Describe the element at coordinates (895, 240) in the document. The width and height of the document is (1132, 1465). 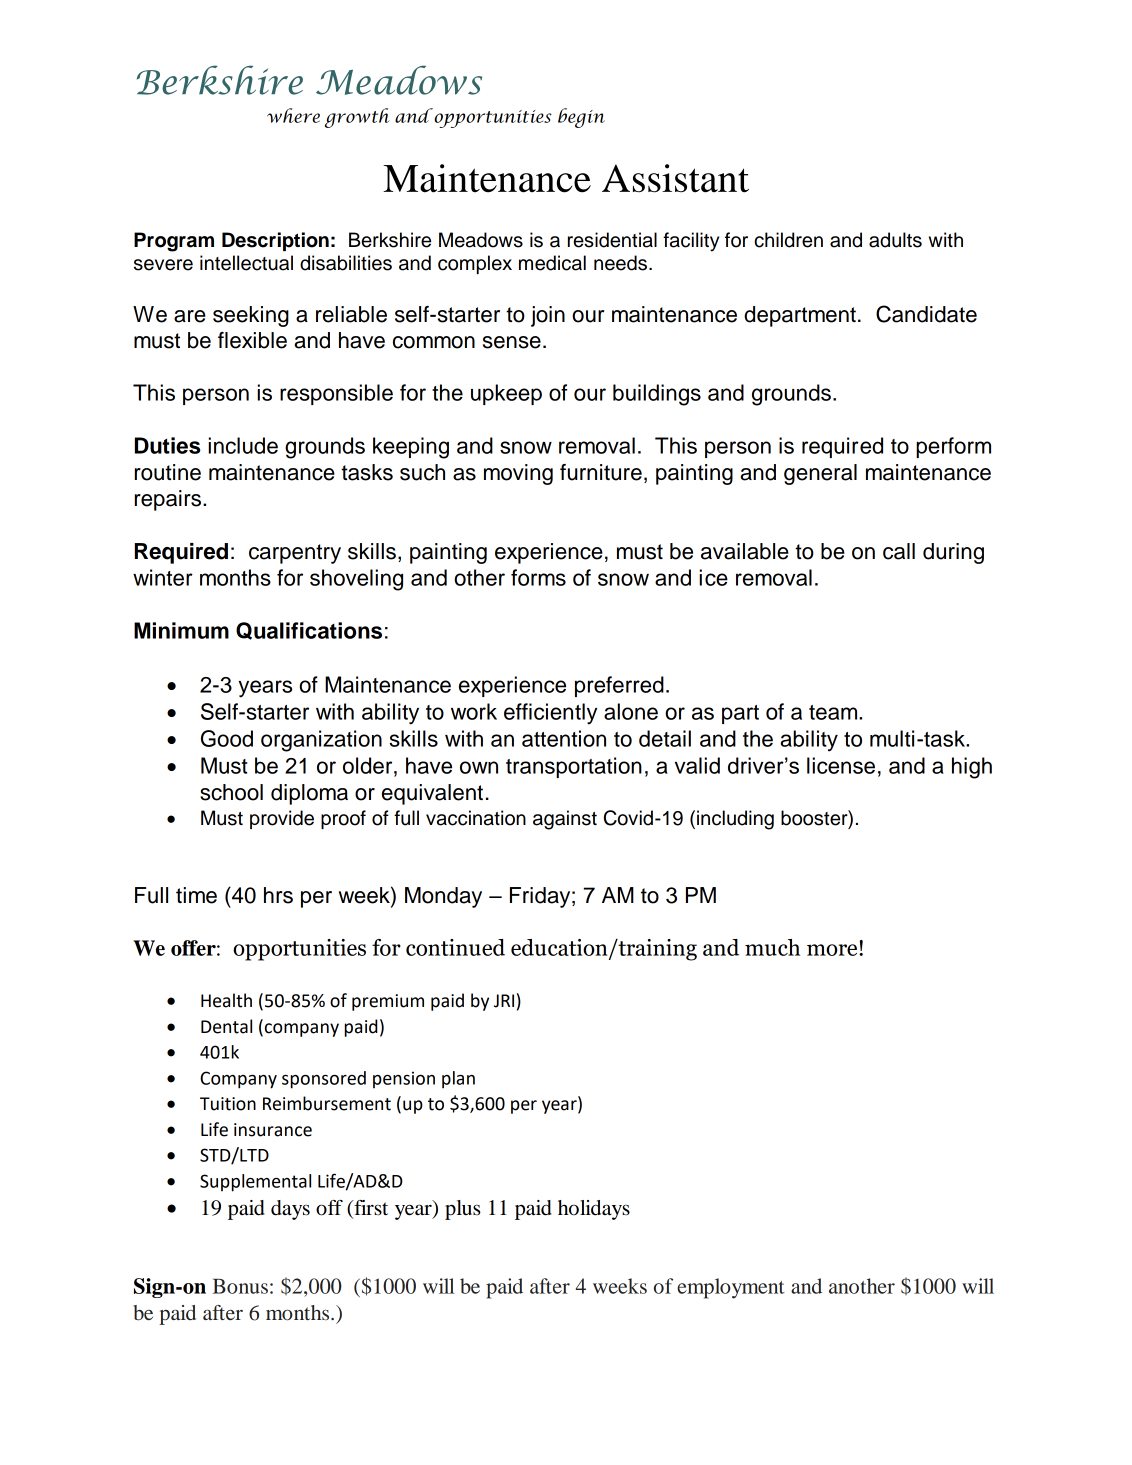
I see `adults` at that location.
